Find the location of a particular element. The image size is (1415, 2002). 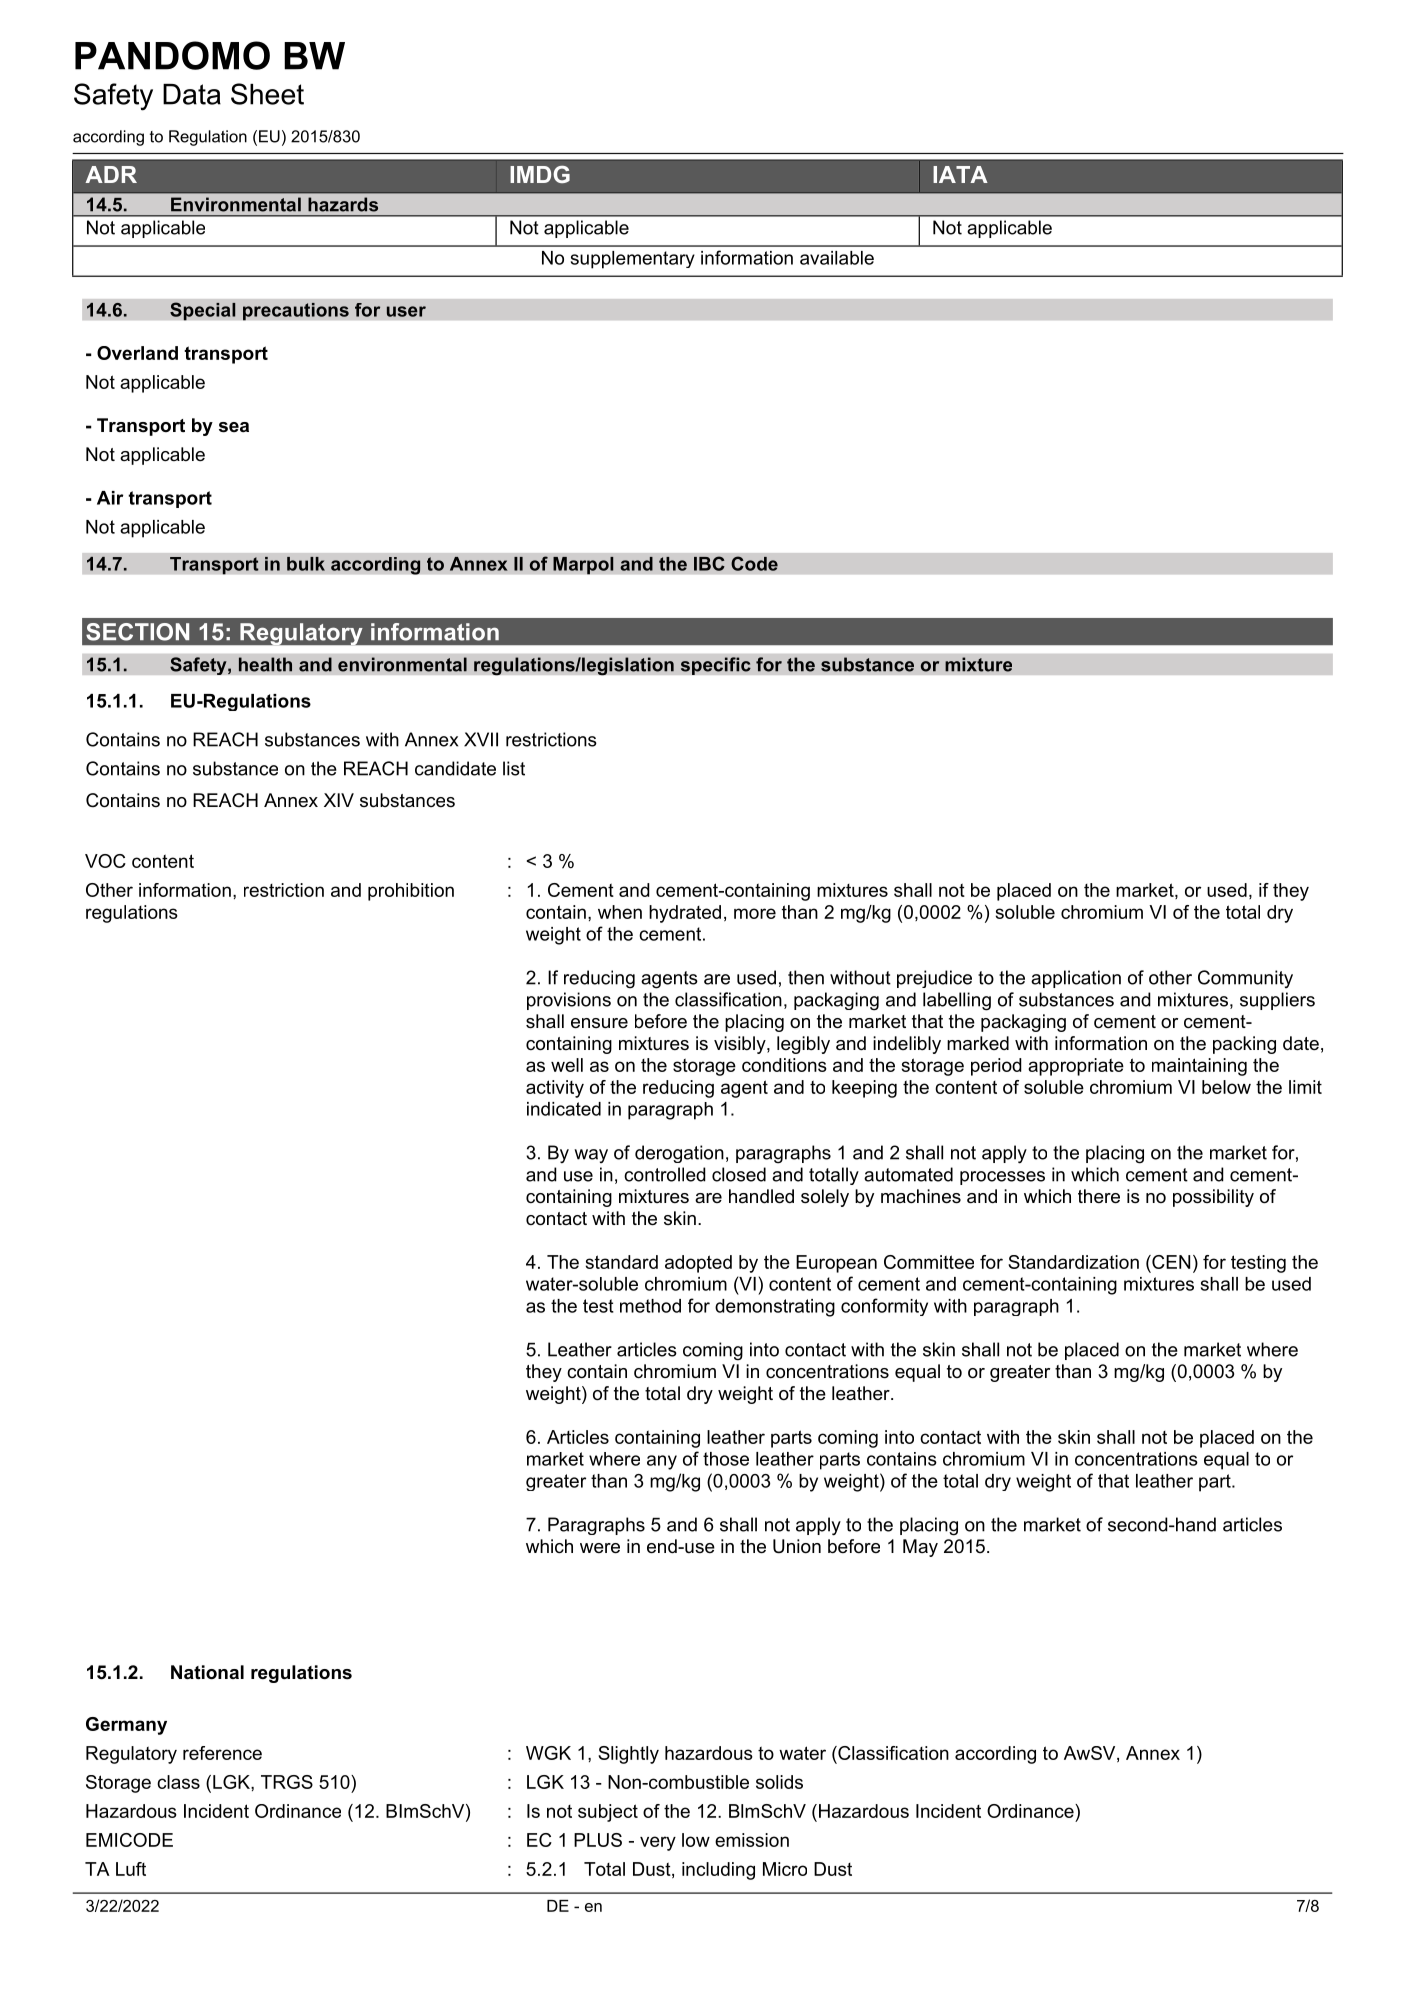

supplementary is located at coordinates (633, 260).
